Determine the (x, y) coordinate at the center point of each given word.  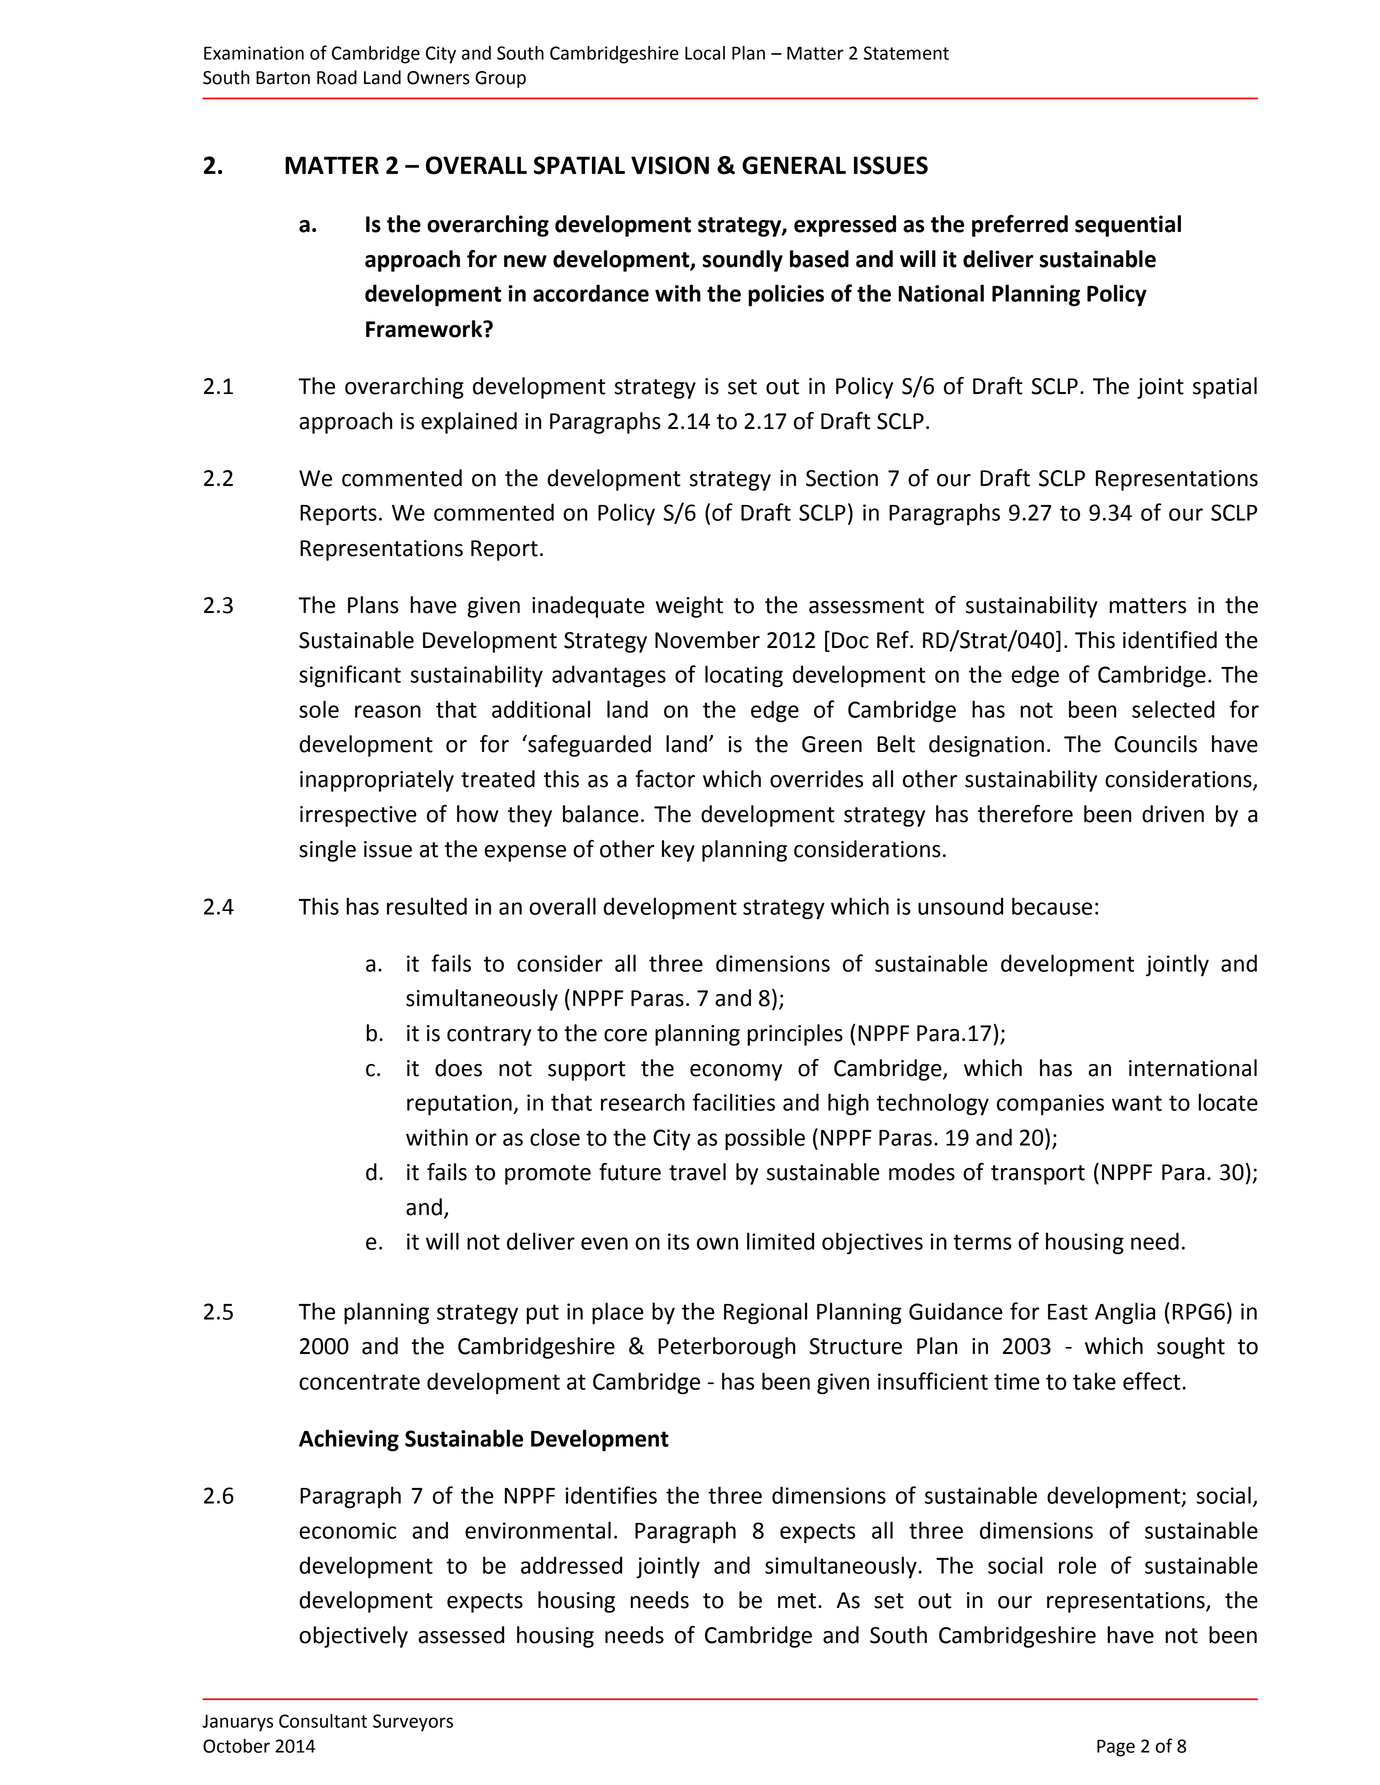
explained (469, 423)
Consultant (323, 1721)
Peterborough (726, 1348)
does (458, 1068)
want (1137, 1103)
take (1094, 1381)
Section (842, 478)
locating (744, 676)
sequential (1128, 226)
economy (736, 1072)
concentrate (359, 1382)
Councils (1155, 744)
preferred (1020, 226)
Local (705, 53)
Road (337, 77)
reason (388, 711)
